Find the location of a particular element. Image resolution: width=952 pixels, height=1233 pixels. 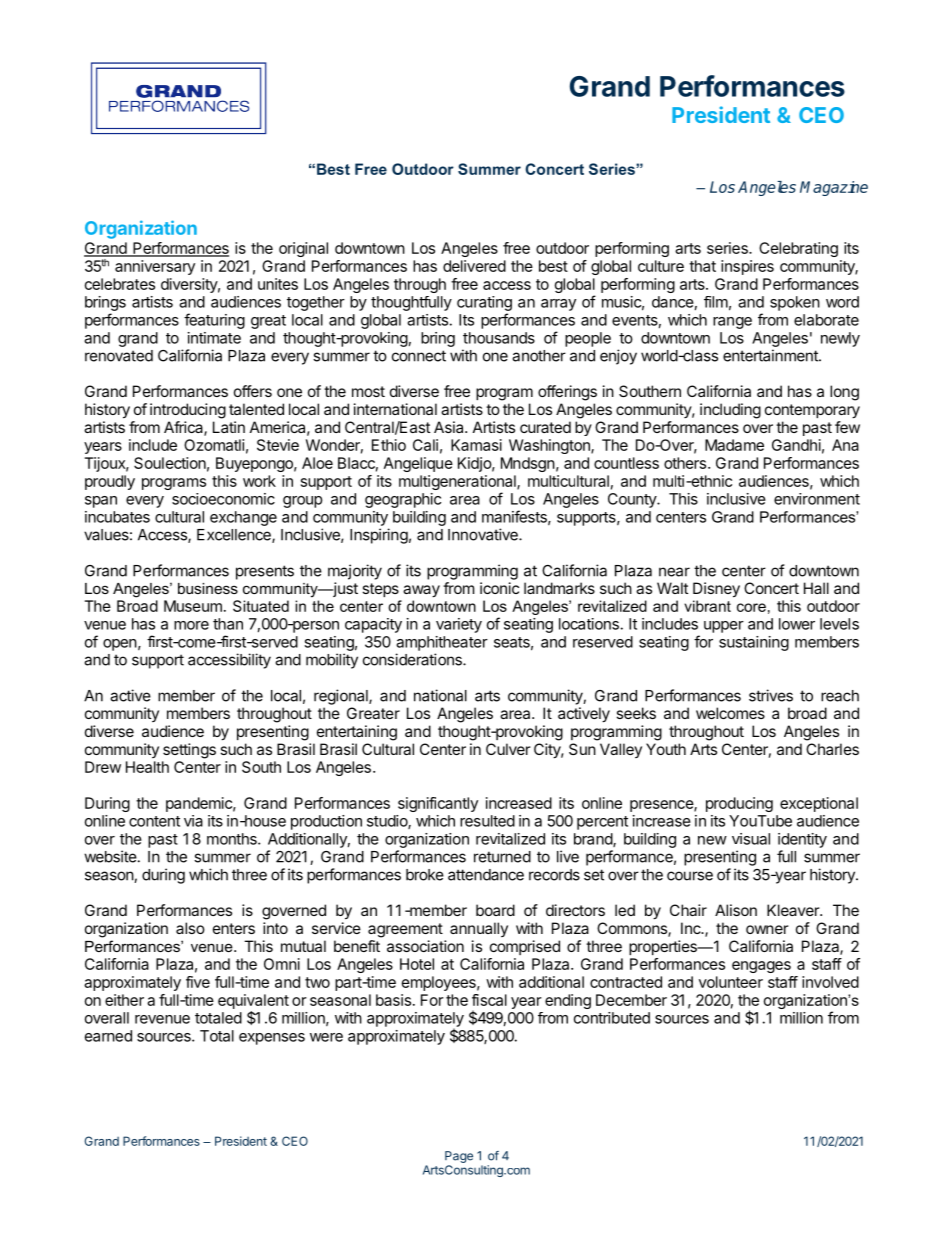

curating is located at coordinates (484, 303).
